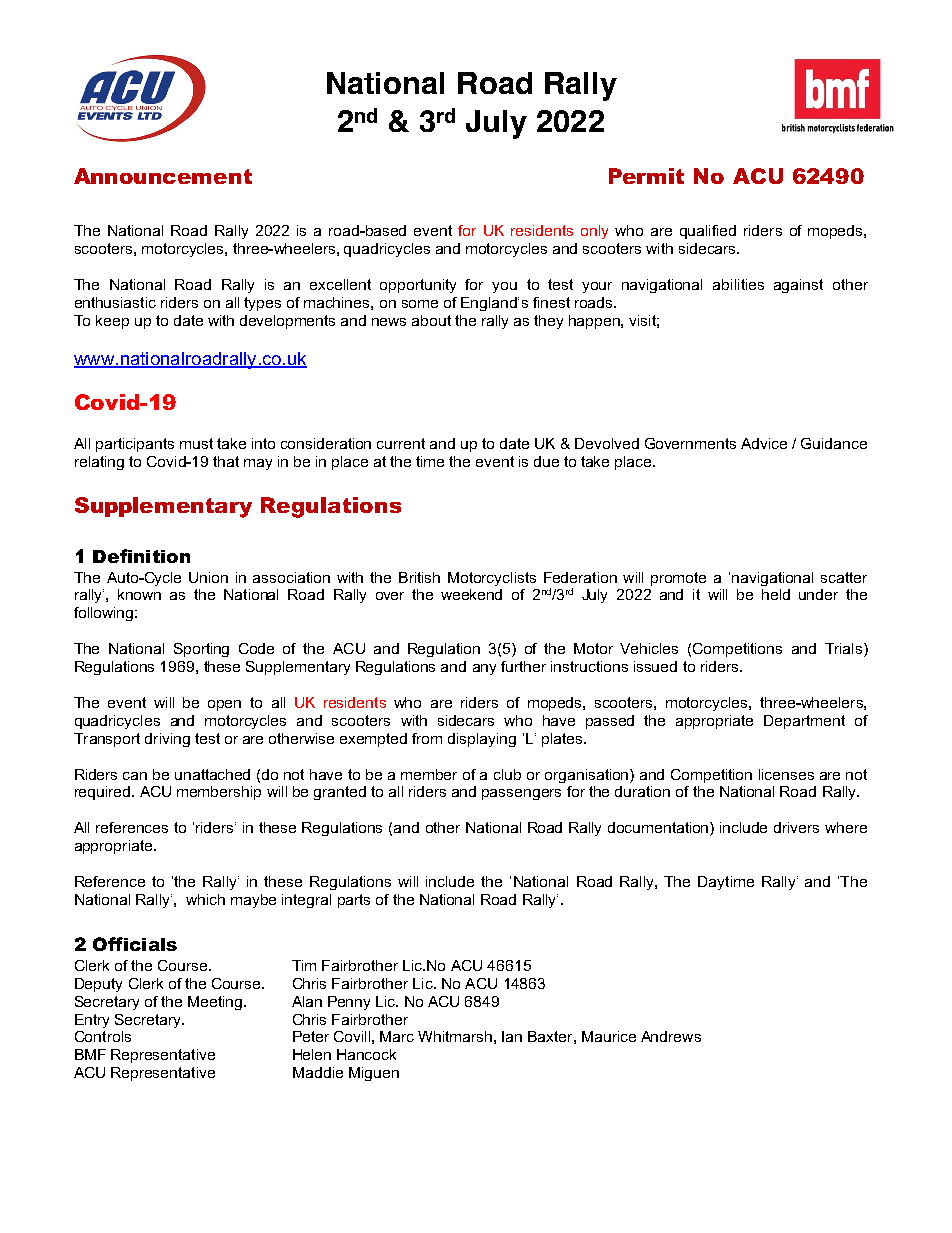 The width and height of the document is (952, 1233). Describe the element at coordinates (512, 1036) in the document. I see `Ian` at that location.
